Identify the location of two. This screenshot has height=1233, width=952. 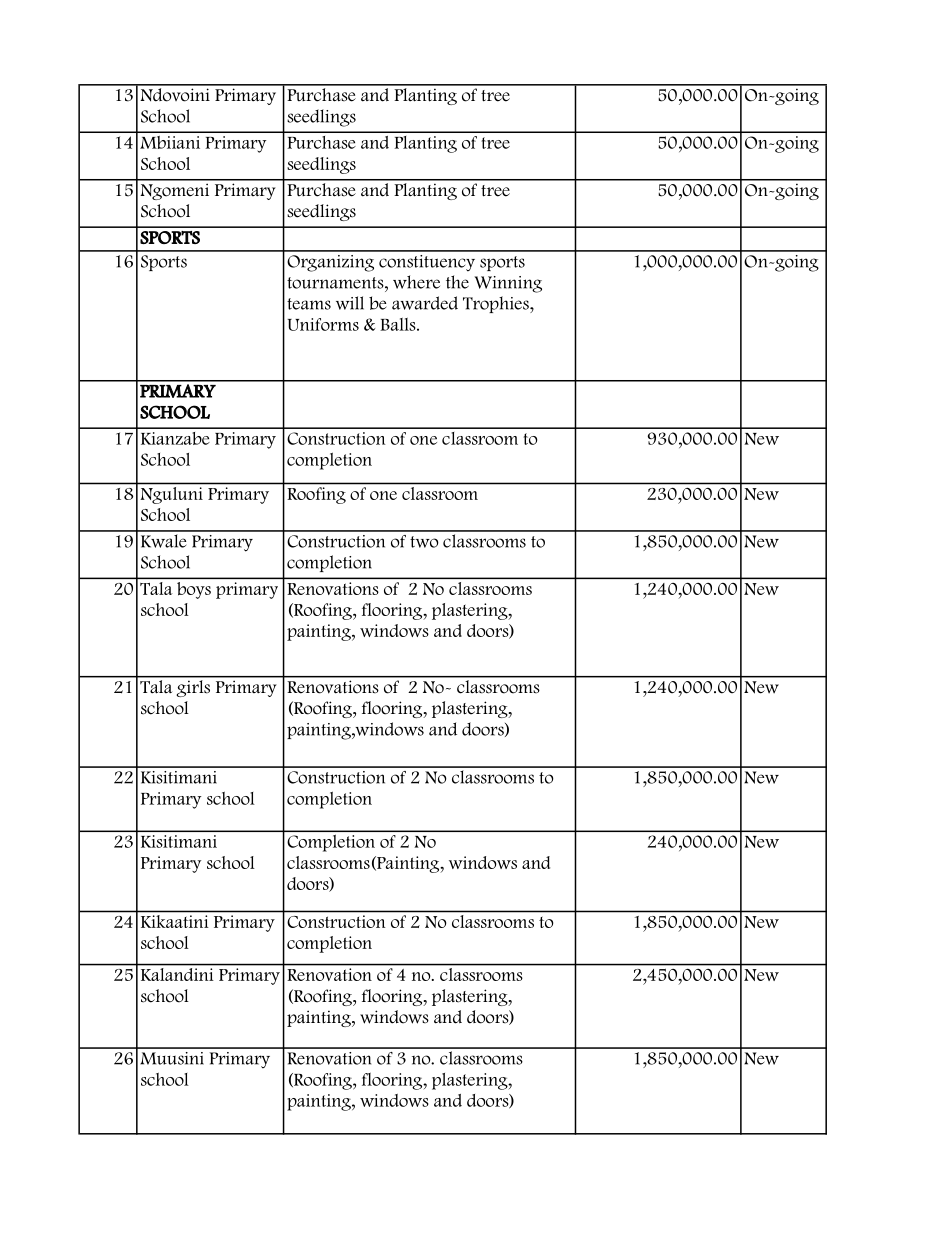
(424, 542).
